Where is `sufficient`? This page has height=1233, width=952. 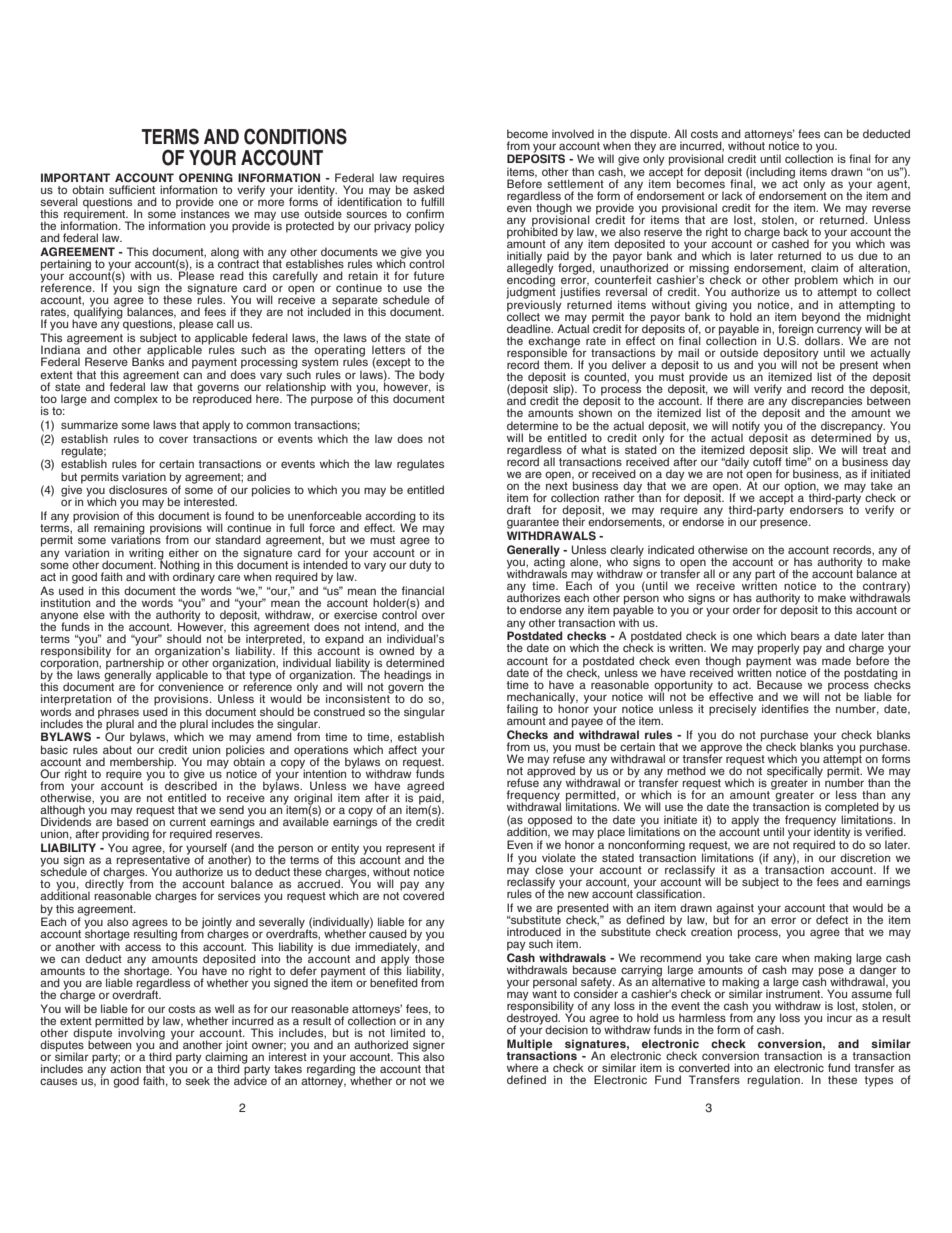 sufficient is located at coordinates (132, 189).
